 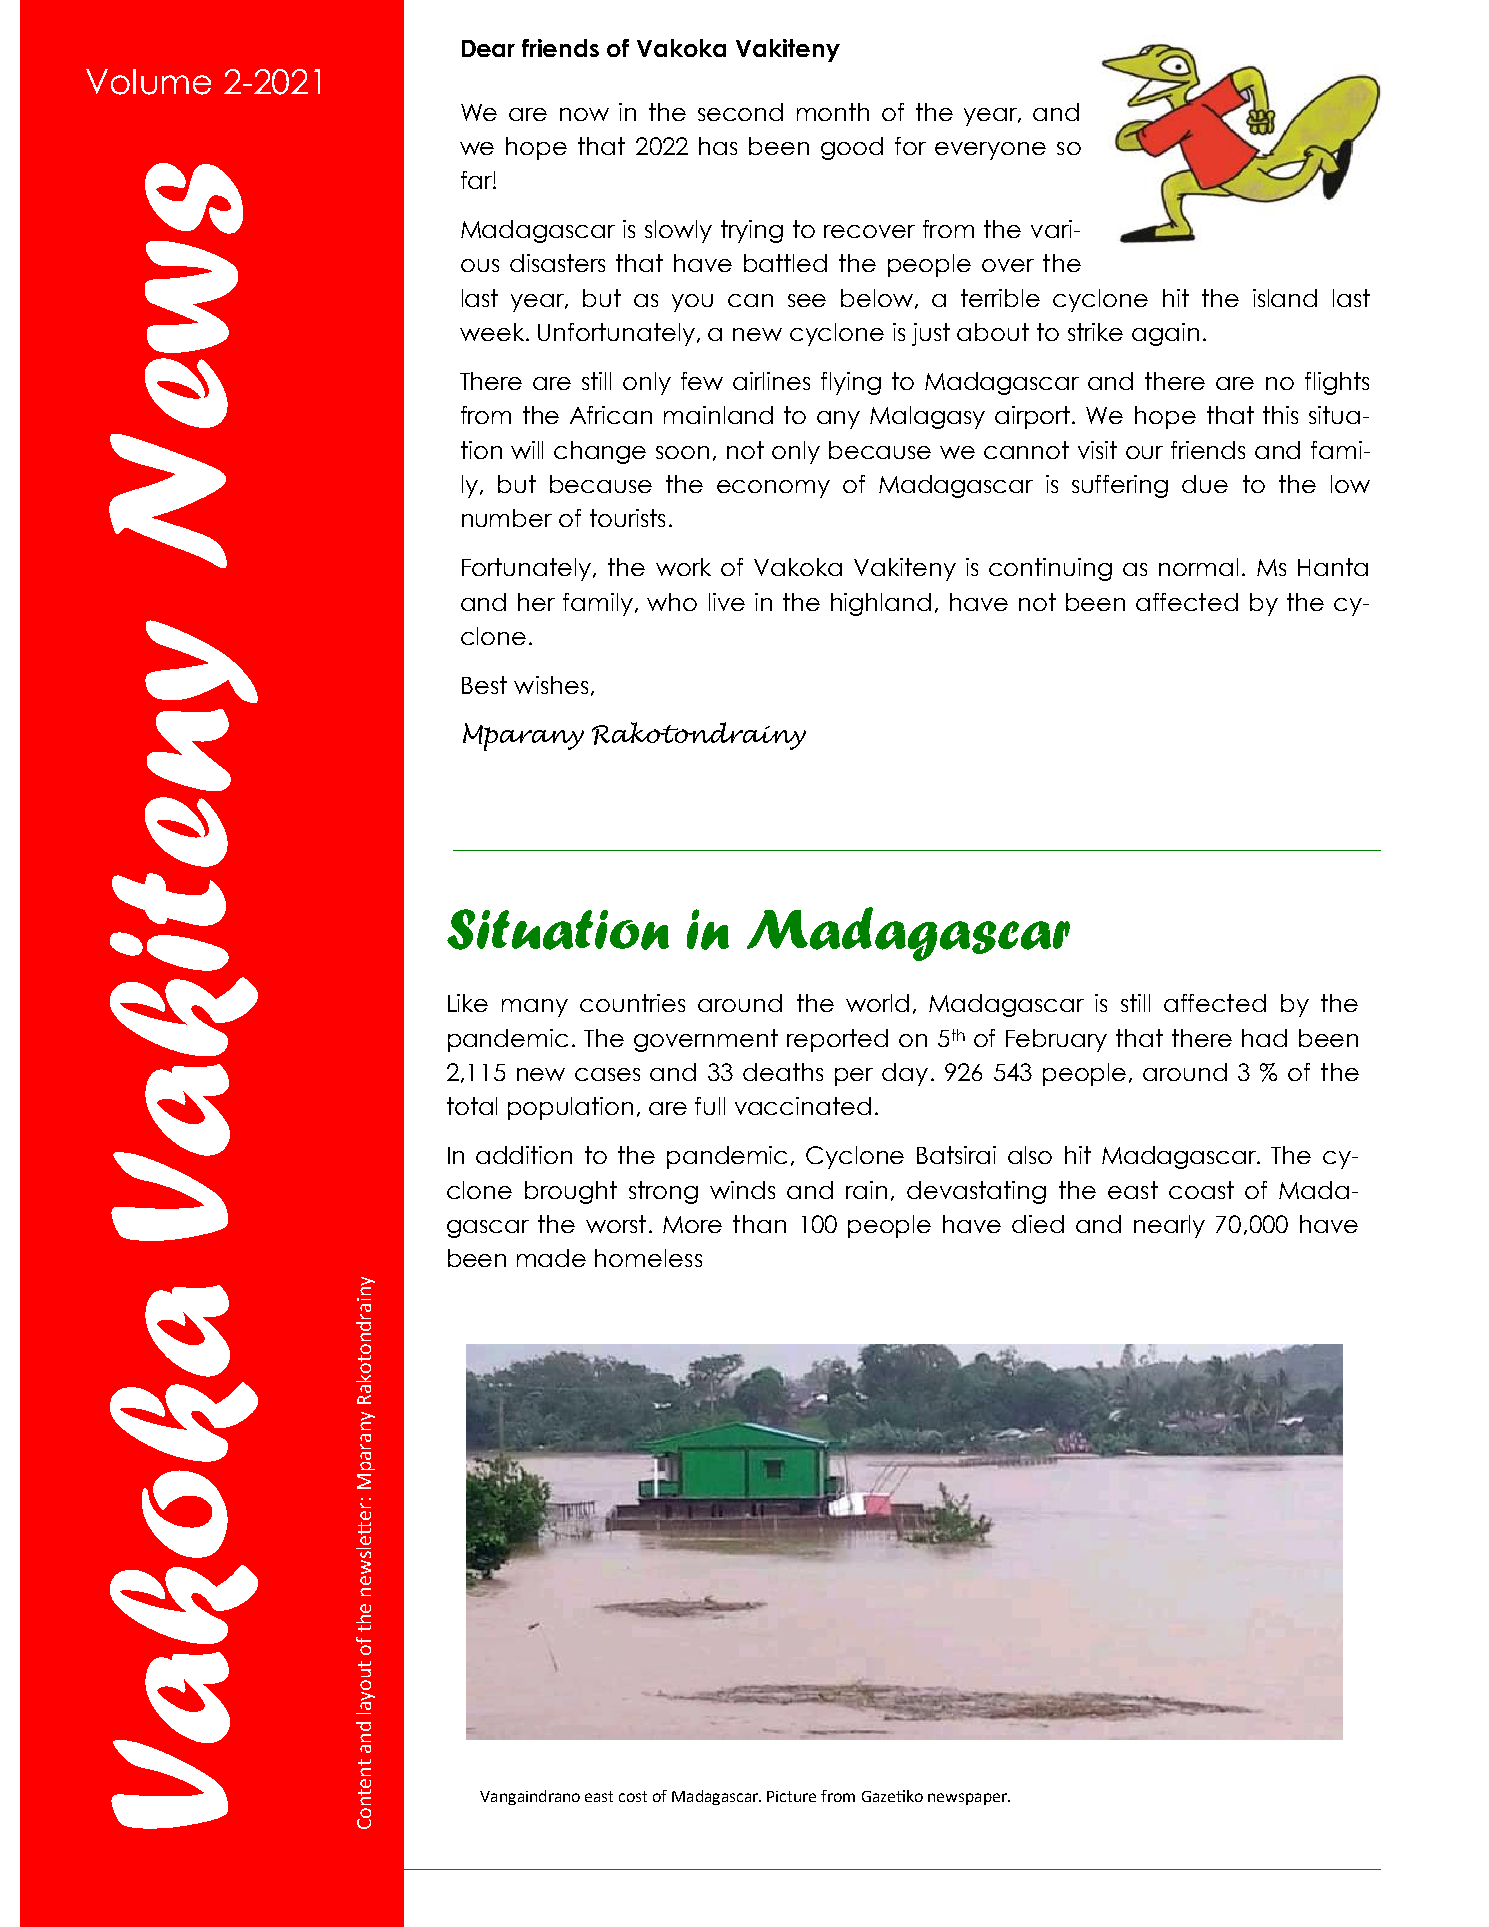 What do you see at coordinates (633, 1796) in the screenshot?
I see `cost` at bounding box center [633, 1796].
